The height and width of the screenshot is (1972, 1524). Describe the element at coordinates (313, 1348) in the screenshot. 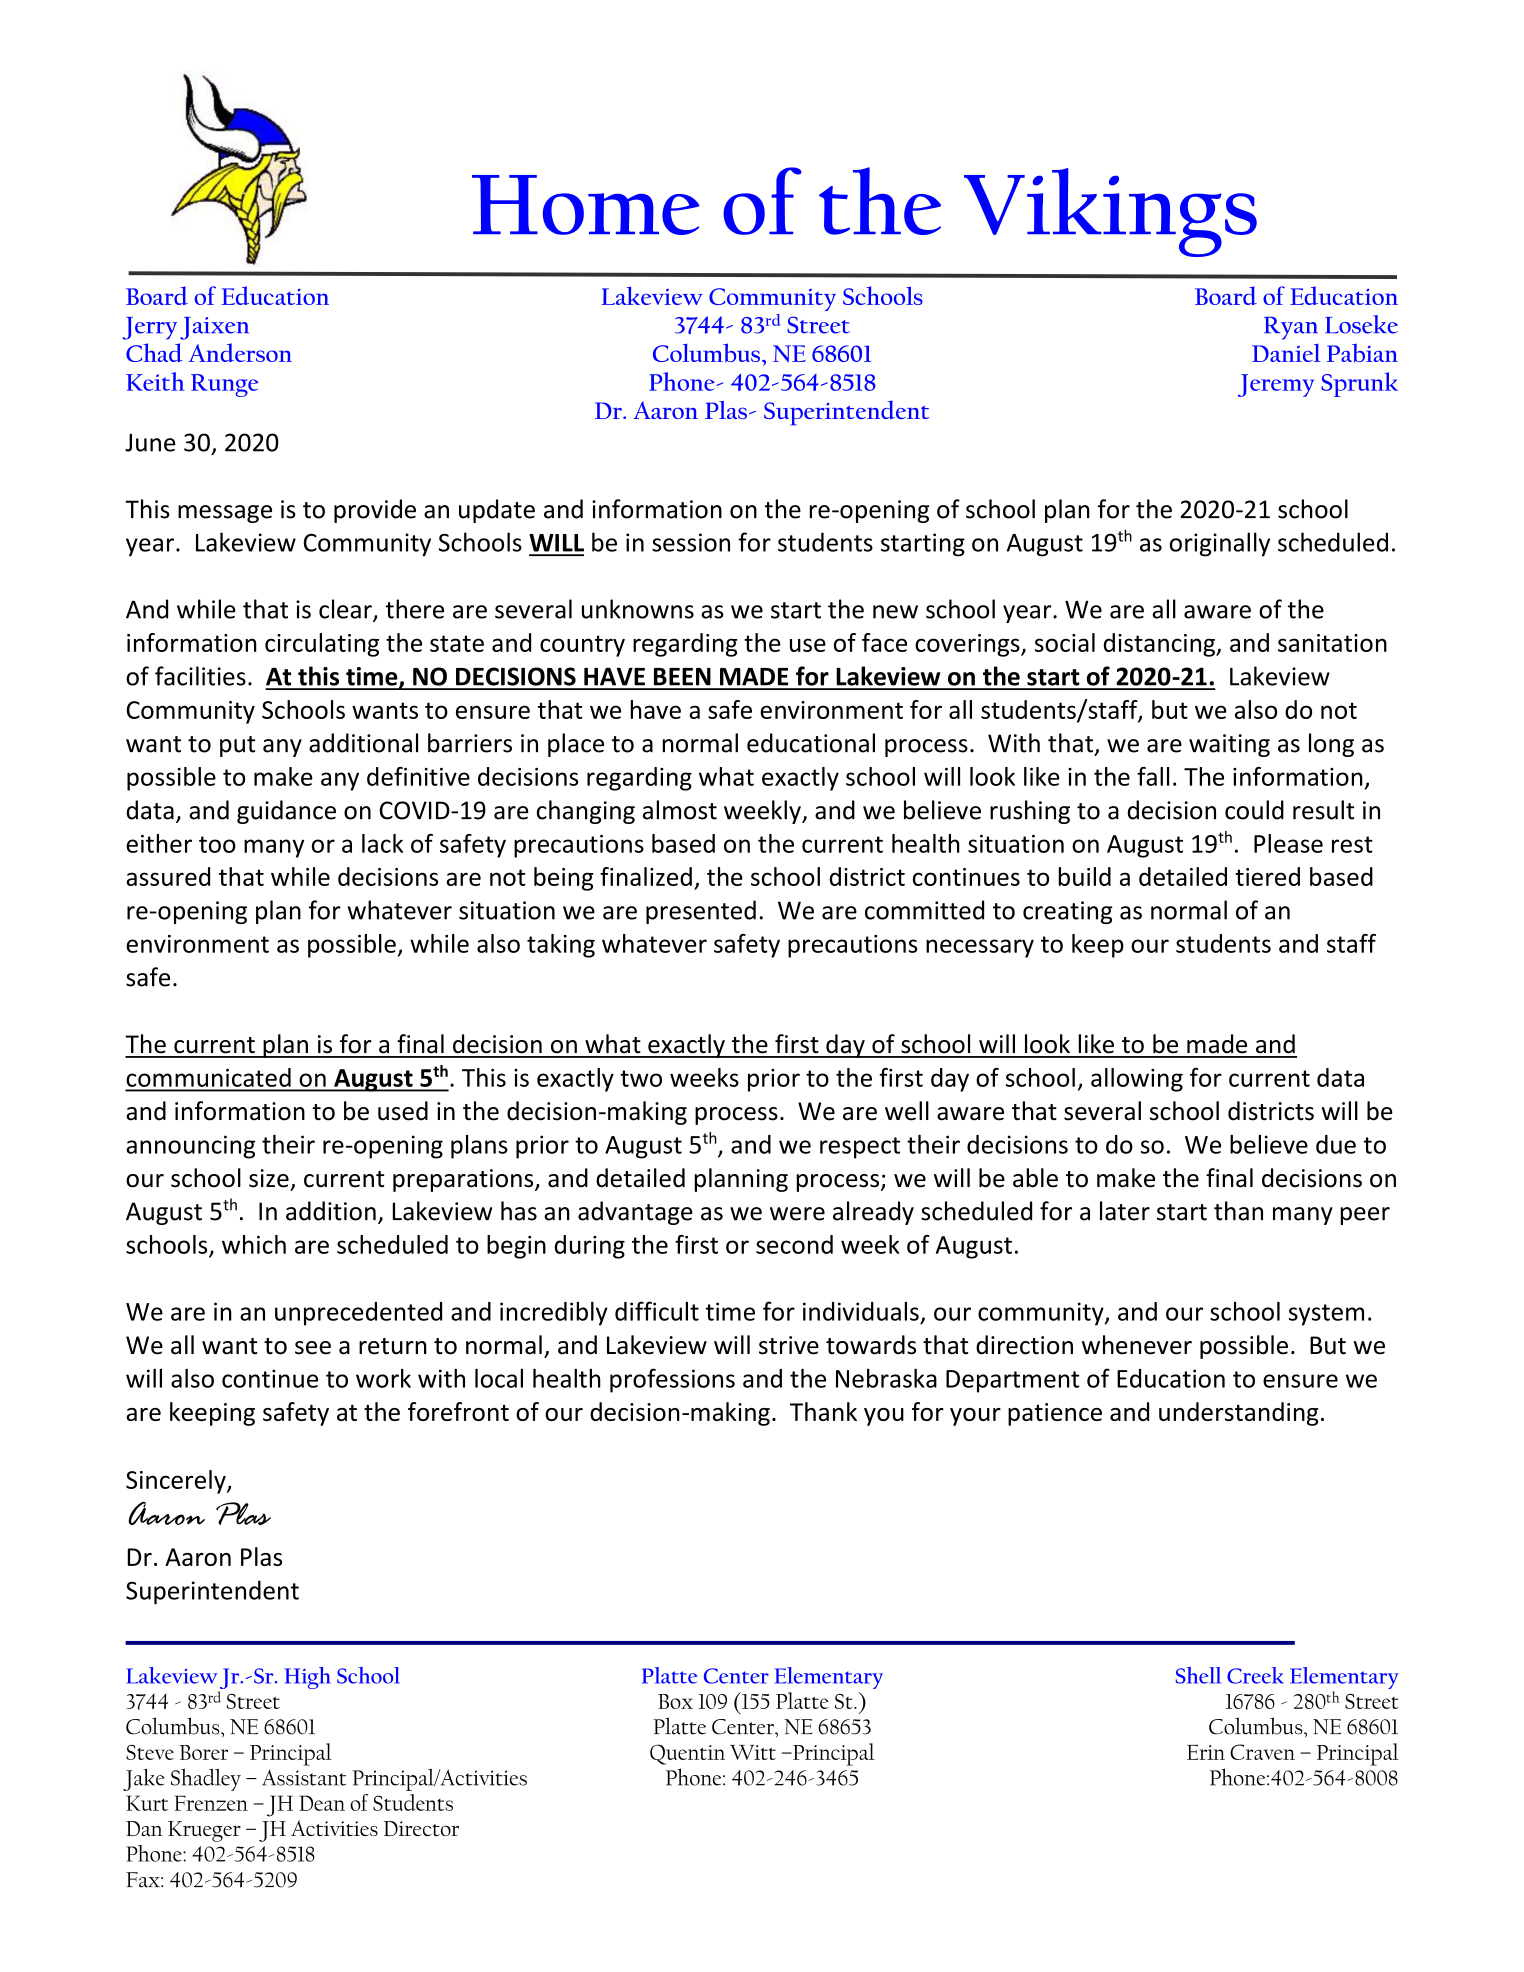

I see `see` at that location.
